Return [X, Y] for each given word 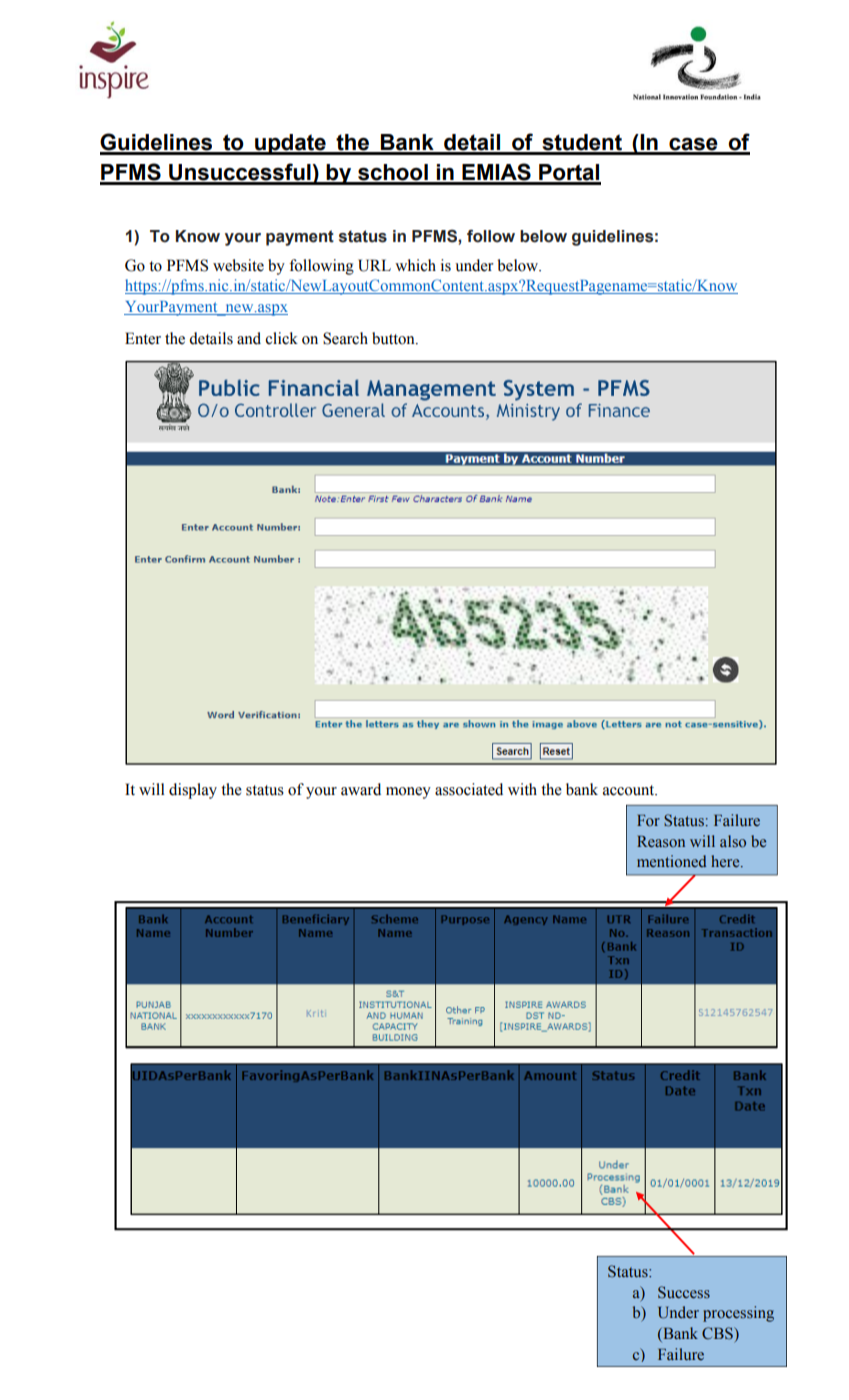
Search [345, 338]
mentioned [671, 861]
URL [374, 265]
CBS [718, 1333]
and [249, 338]
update [290, 144]
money [408, 793]
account [630, 790]
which [415, 265]
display [193, 791]
